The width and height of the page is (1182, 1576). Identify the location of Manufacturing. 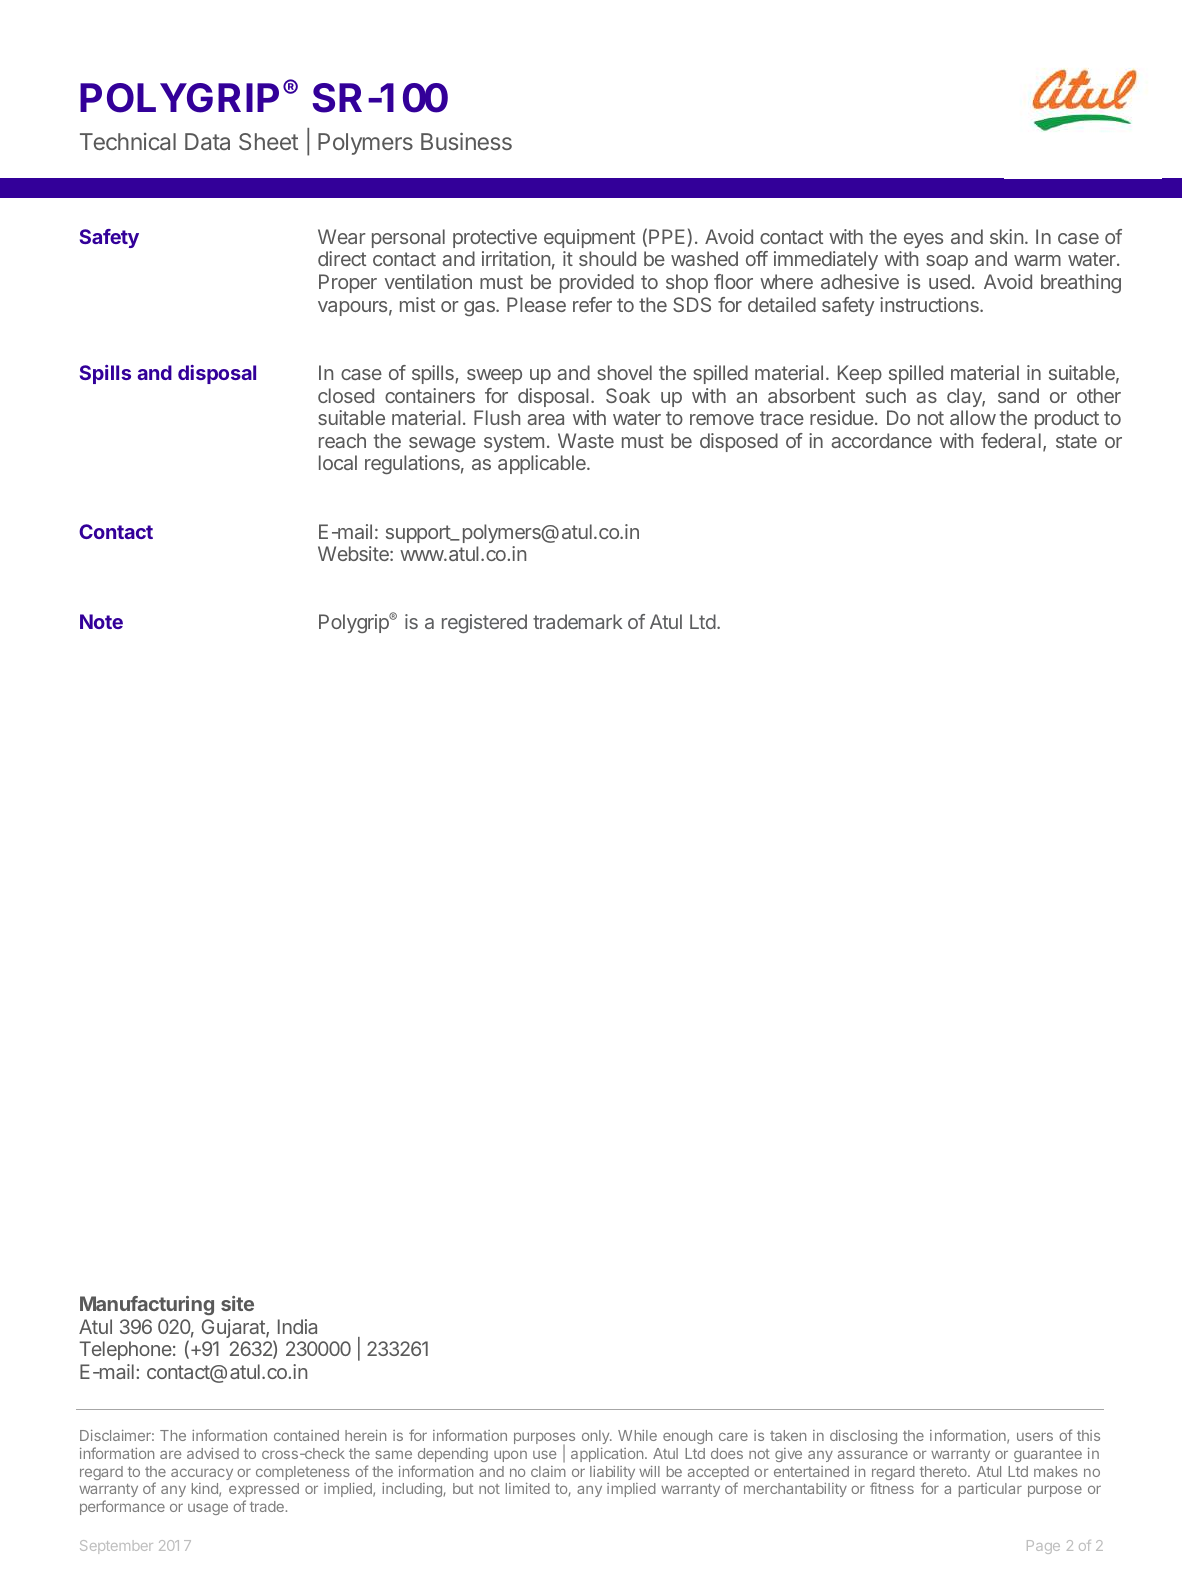
(147, 1305).
